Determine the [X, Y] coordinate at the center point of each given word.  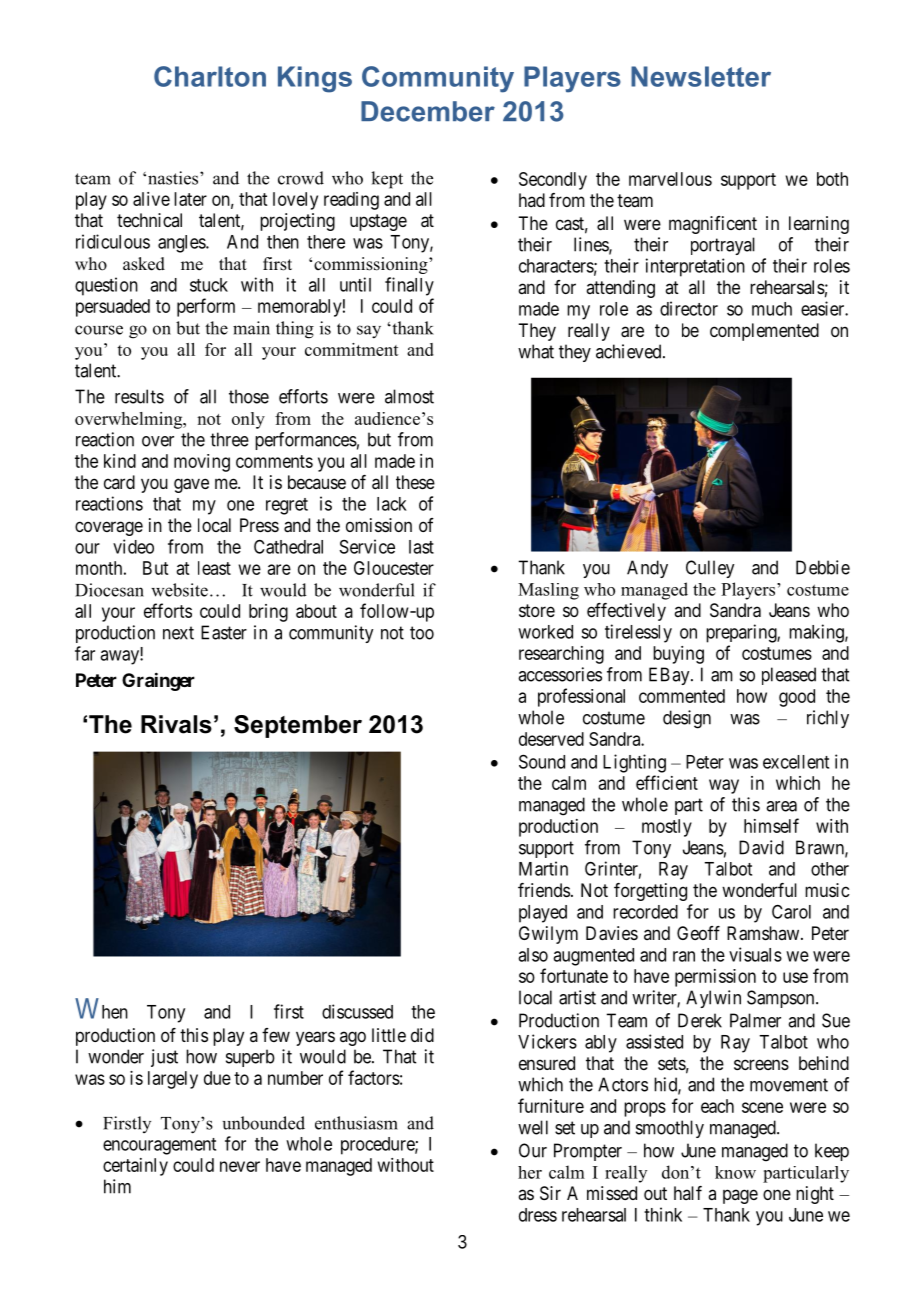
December [428, 111]
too [422, 633]
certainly [135, 1167]
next [178, 633]
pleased [789, 676]
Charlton [210, 76]
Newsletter [701, 76]
